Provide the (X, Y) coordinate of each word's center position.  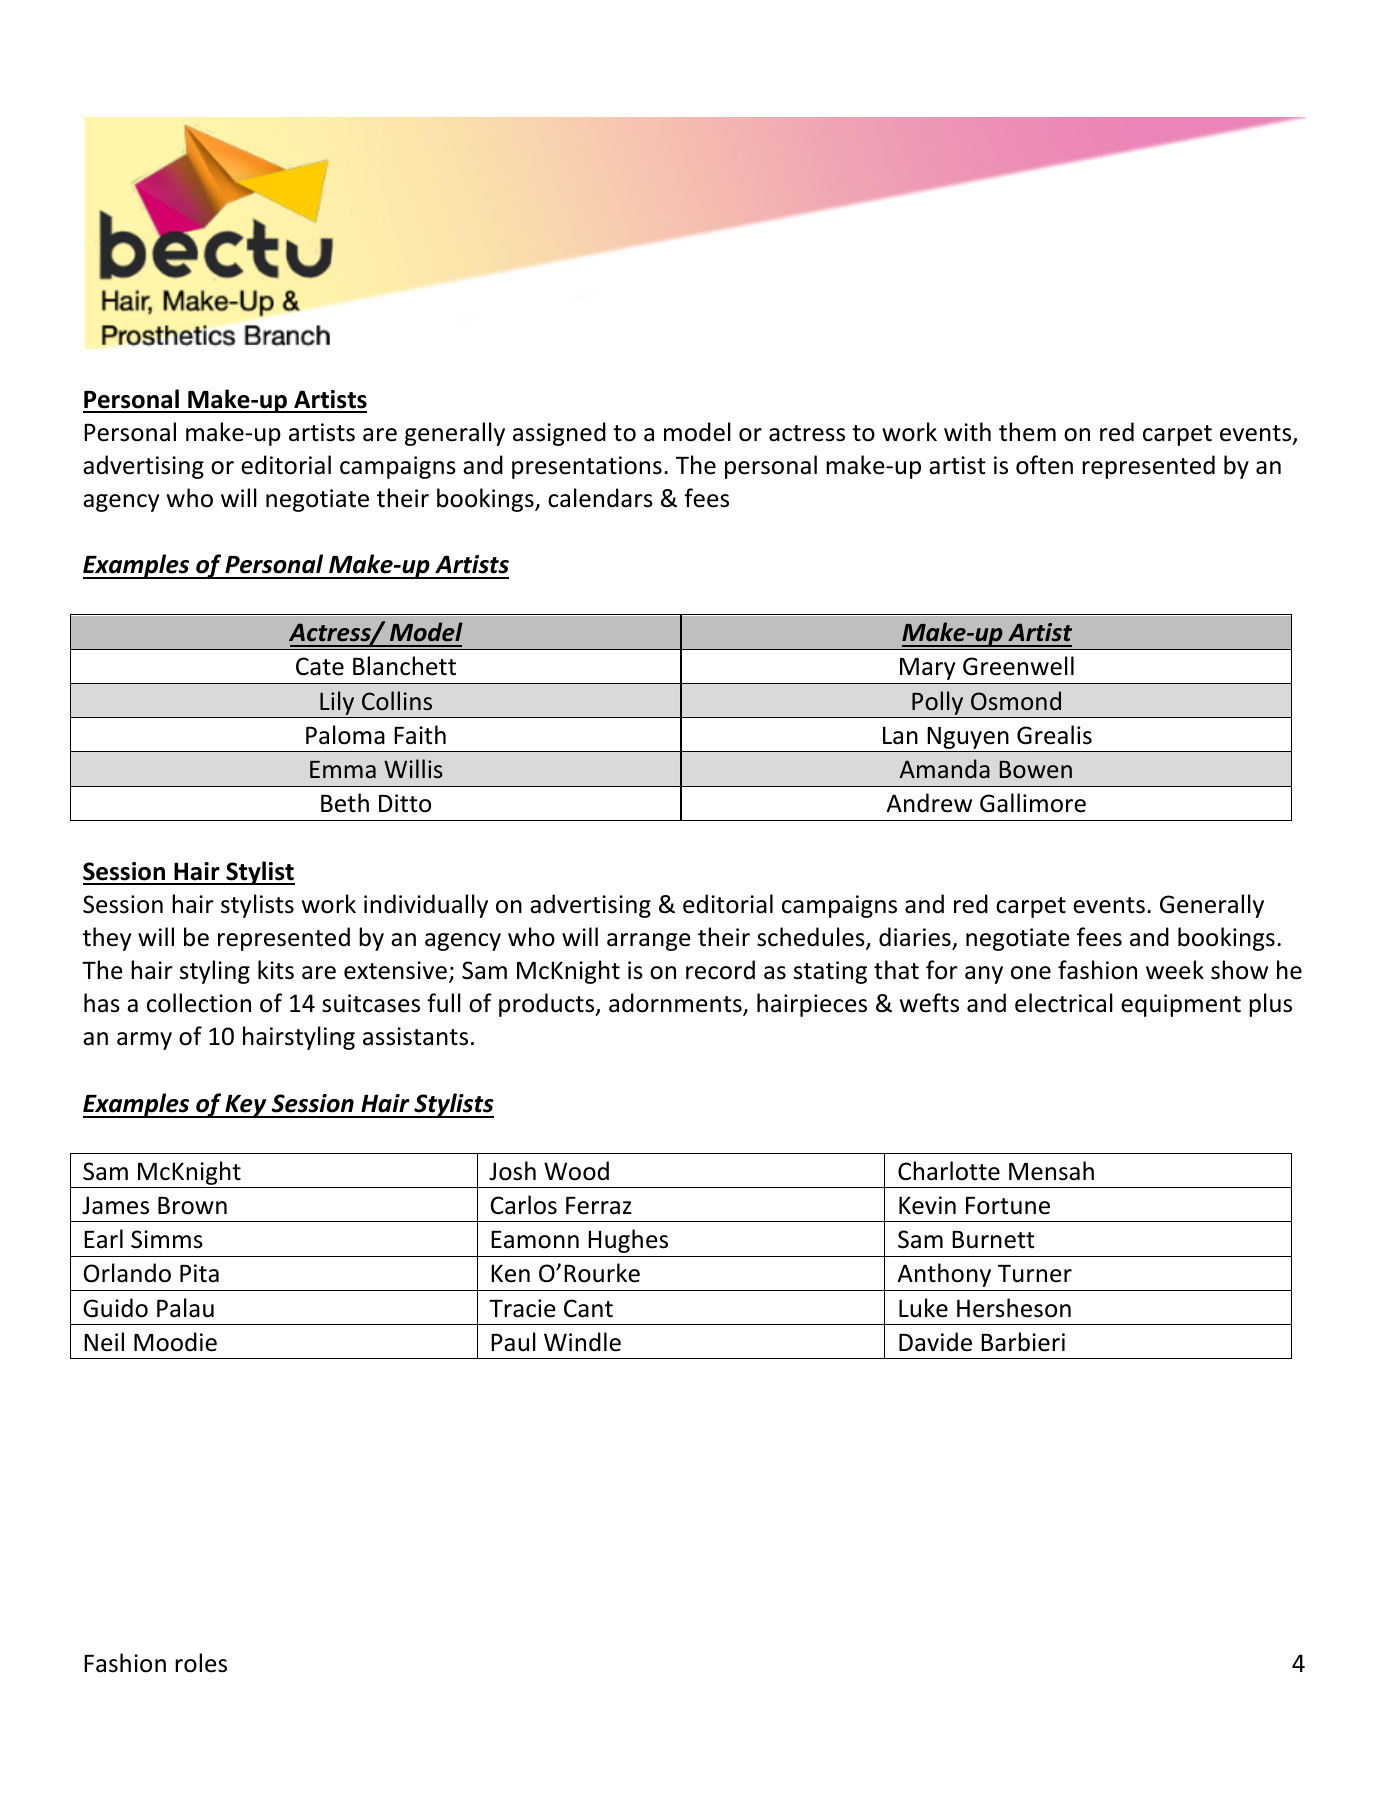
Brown (192, 1206)
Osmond (1016, 701)
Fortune (1008, 1206)
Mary (927, 669)
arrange (649, 942)
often (1044, 465)
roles (201, 1663)
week (1175, 970)
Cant (588, 1308)
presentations (587, 467)
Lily (337, 703)
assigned (559, 434)
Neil (104, 1342)
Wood (576, 1171)
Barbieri (1023, 1342)
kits (276, 970)
